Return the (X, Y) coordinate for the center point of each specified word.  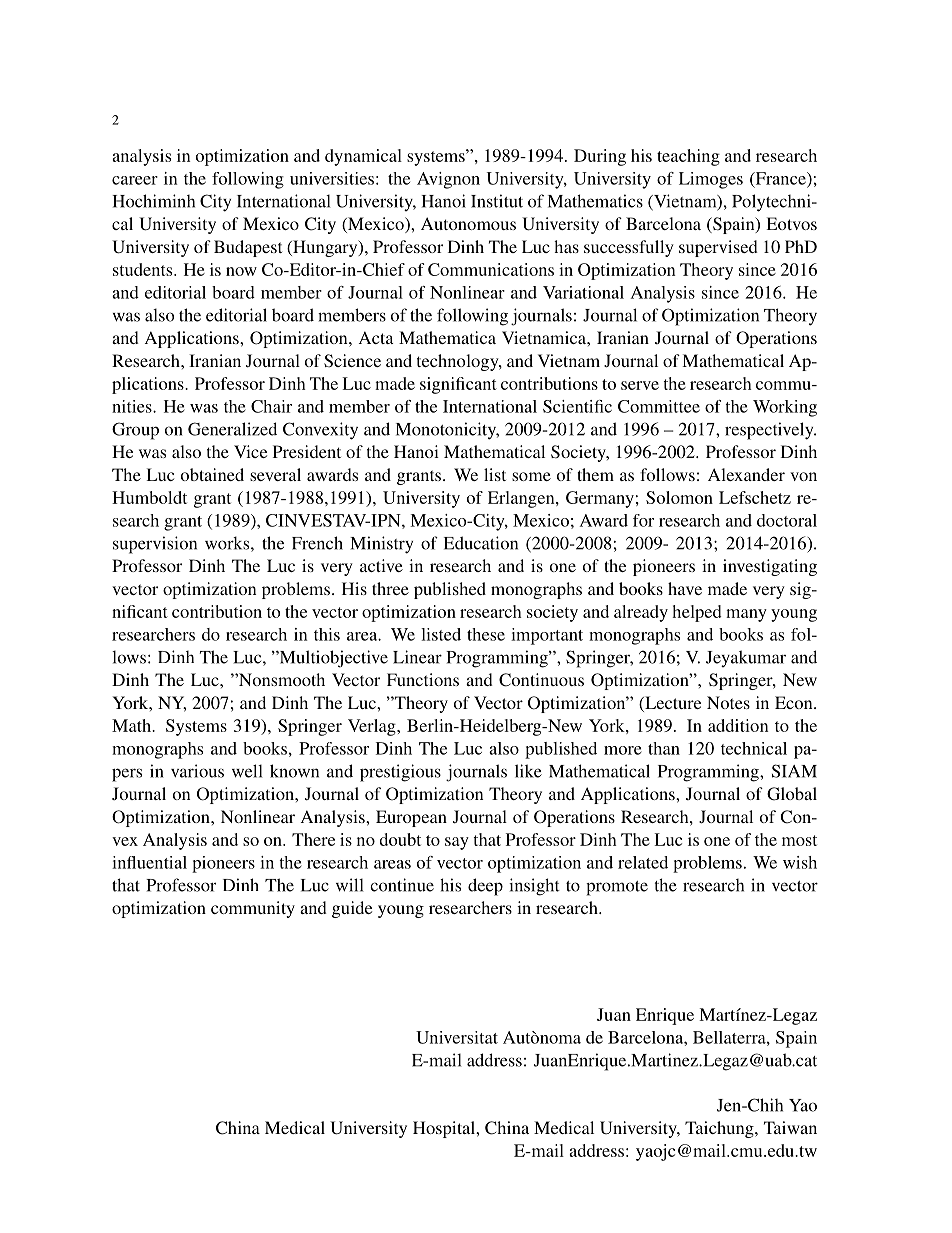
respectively (770, 431)
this (327, 634)
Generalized (232, 429)
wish (800, 862)
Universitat (457, 1037)
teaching (688, 157)
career (135, 180)
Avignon (448, 180)
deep (485, 887)
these (486, 634)
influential (149, 862)
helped (697, 613)
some (531, 476)
